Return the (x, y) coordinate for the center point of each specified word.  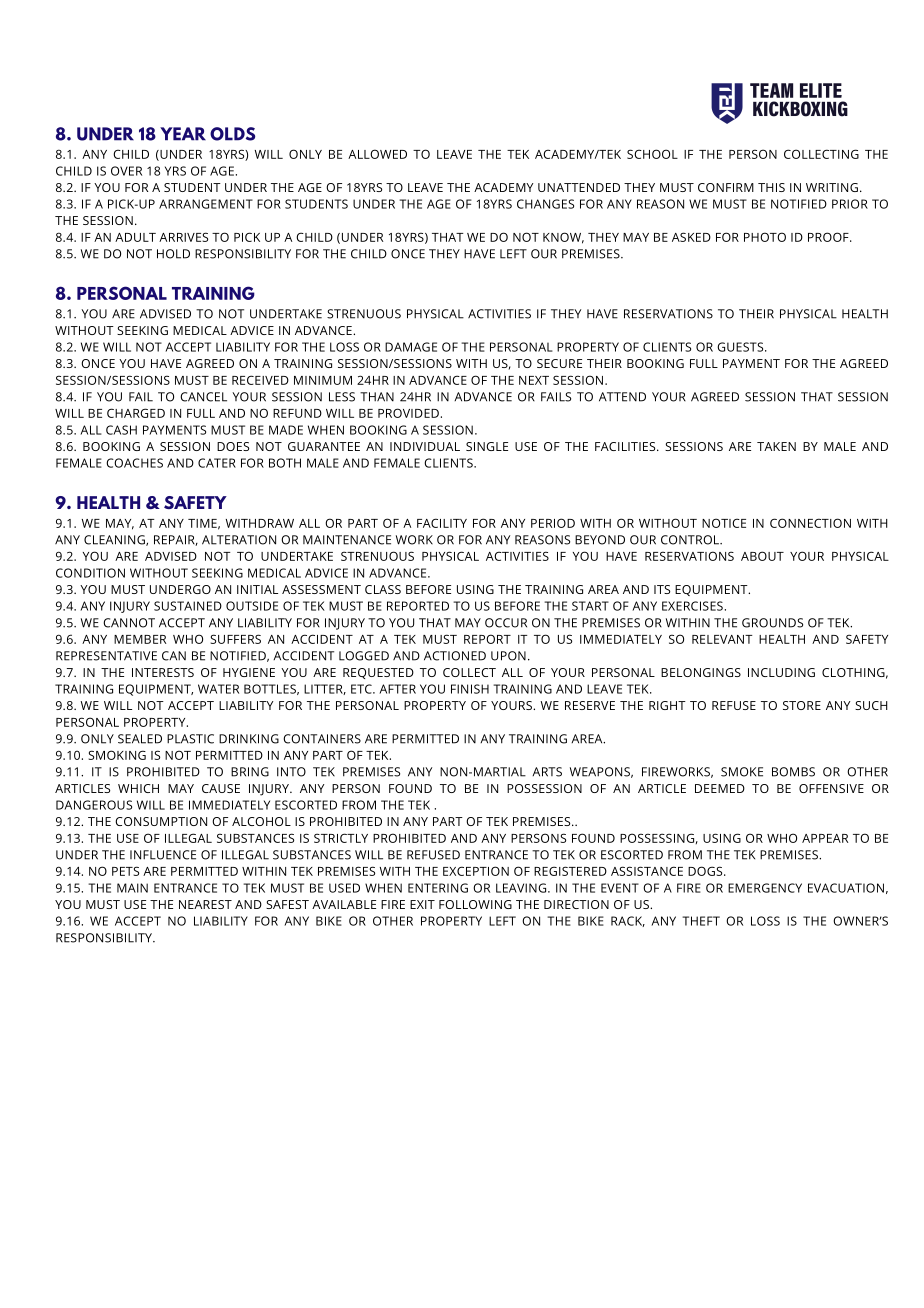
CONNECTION (810, 523)
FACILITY (442, 523)
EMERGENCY (765, 888)
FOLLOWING (475, 904)
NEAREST (205, 904)
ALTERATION (239, 540)
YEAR (183, 134)
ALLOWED (377, 154)
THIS (771, 187)
